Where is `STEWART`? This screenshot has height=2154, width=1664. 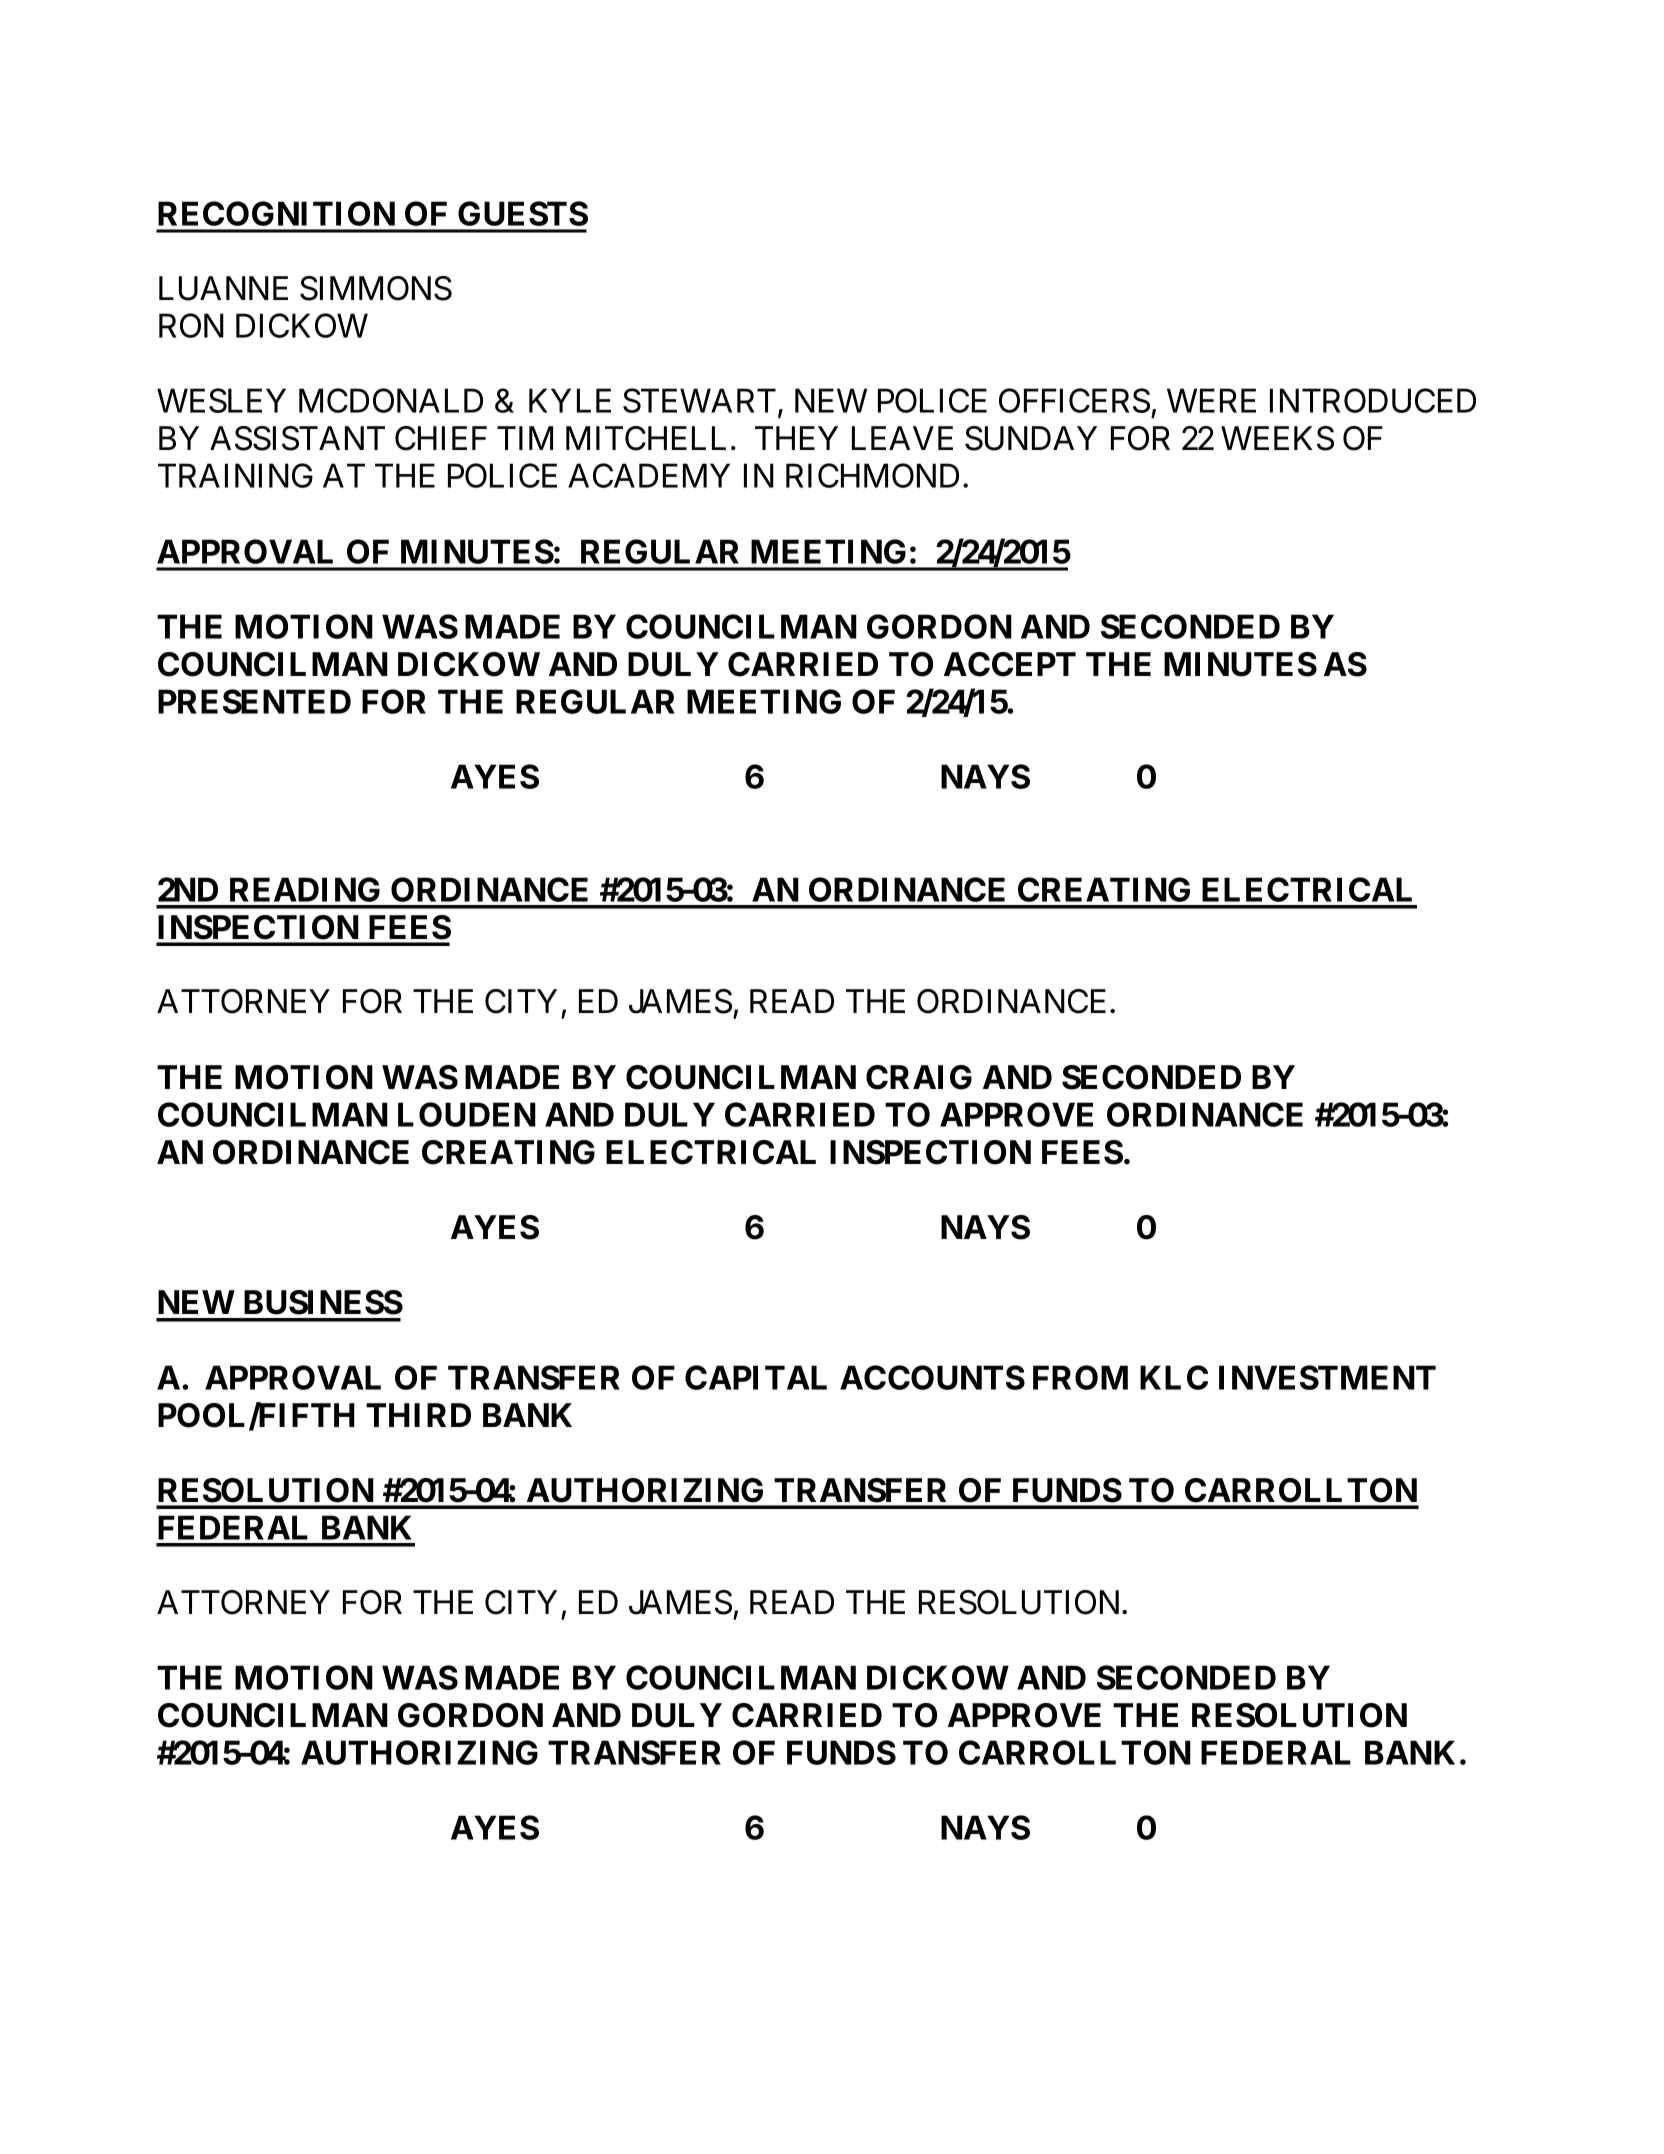 STEWART is located at coordinates (699, 400).
